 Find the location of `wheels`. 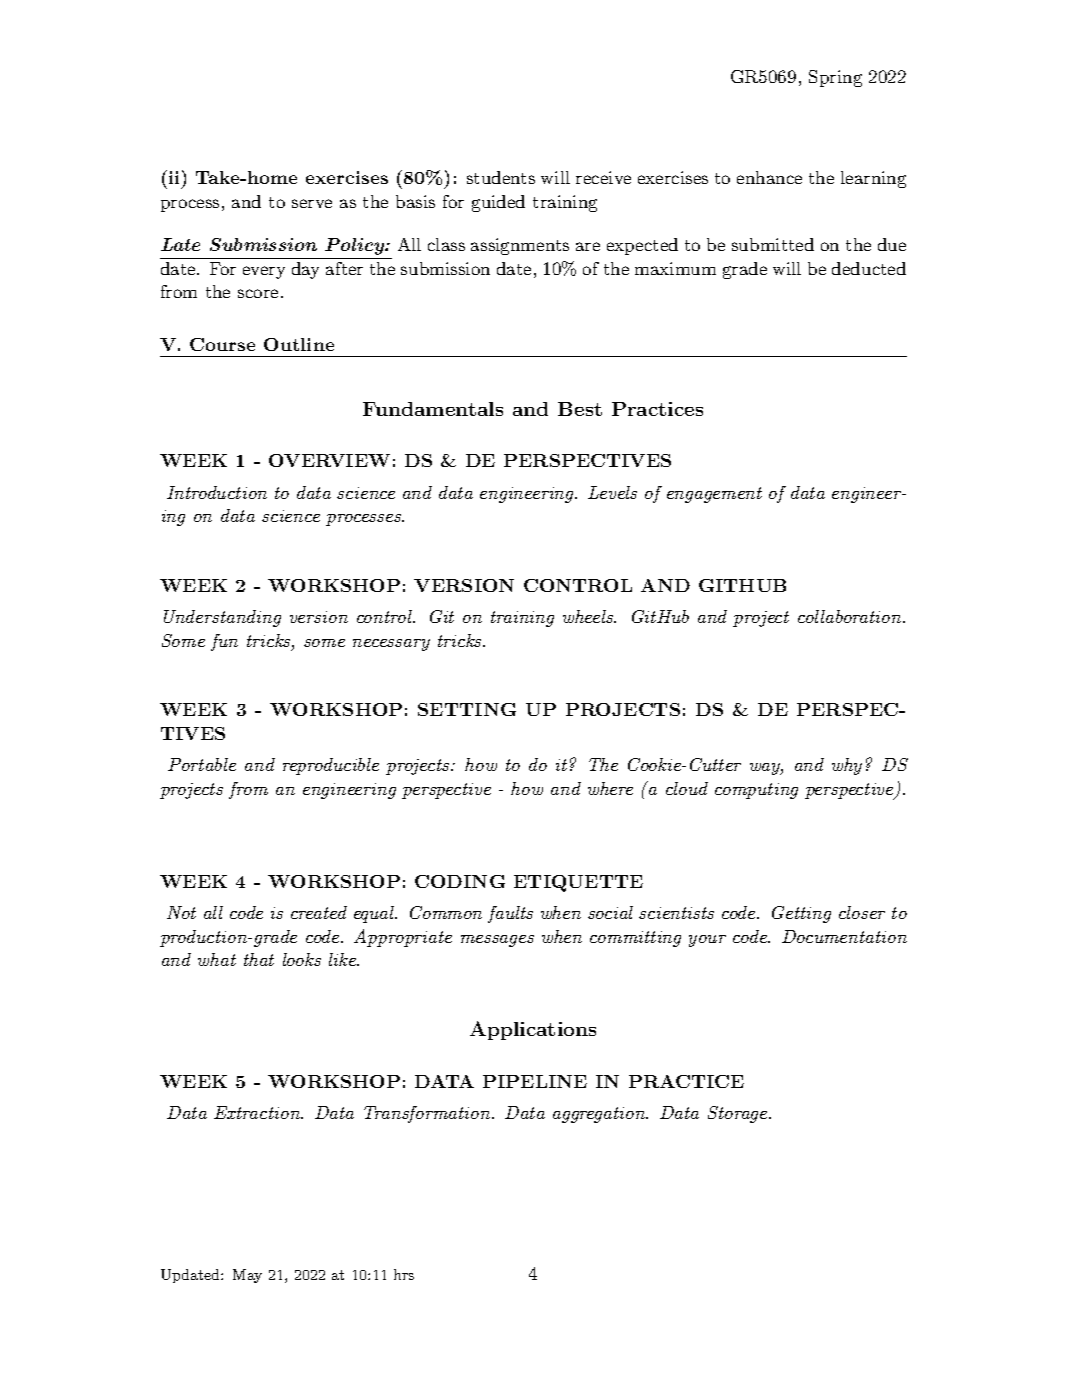

wheels is located at coordinates (589, 616).
